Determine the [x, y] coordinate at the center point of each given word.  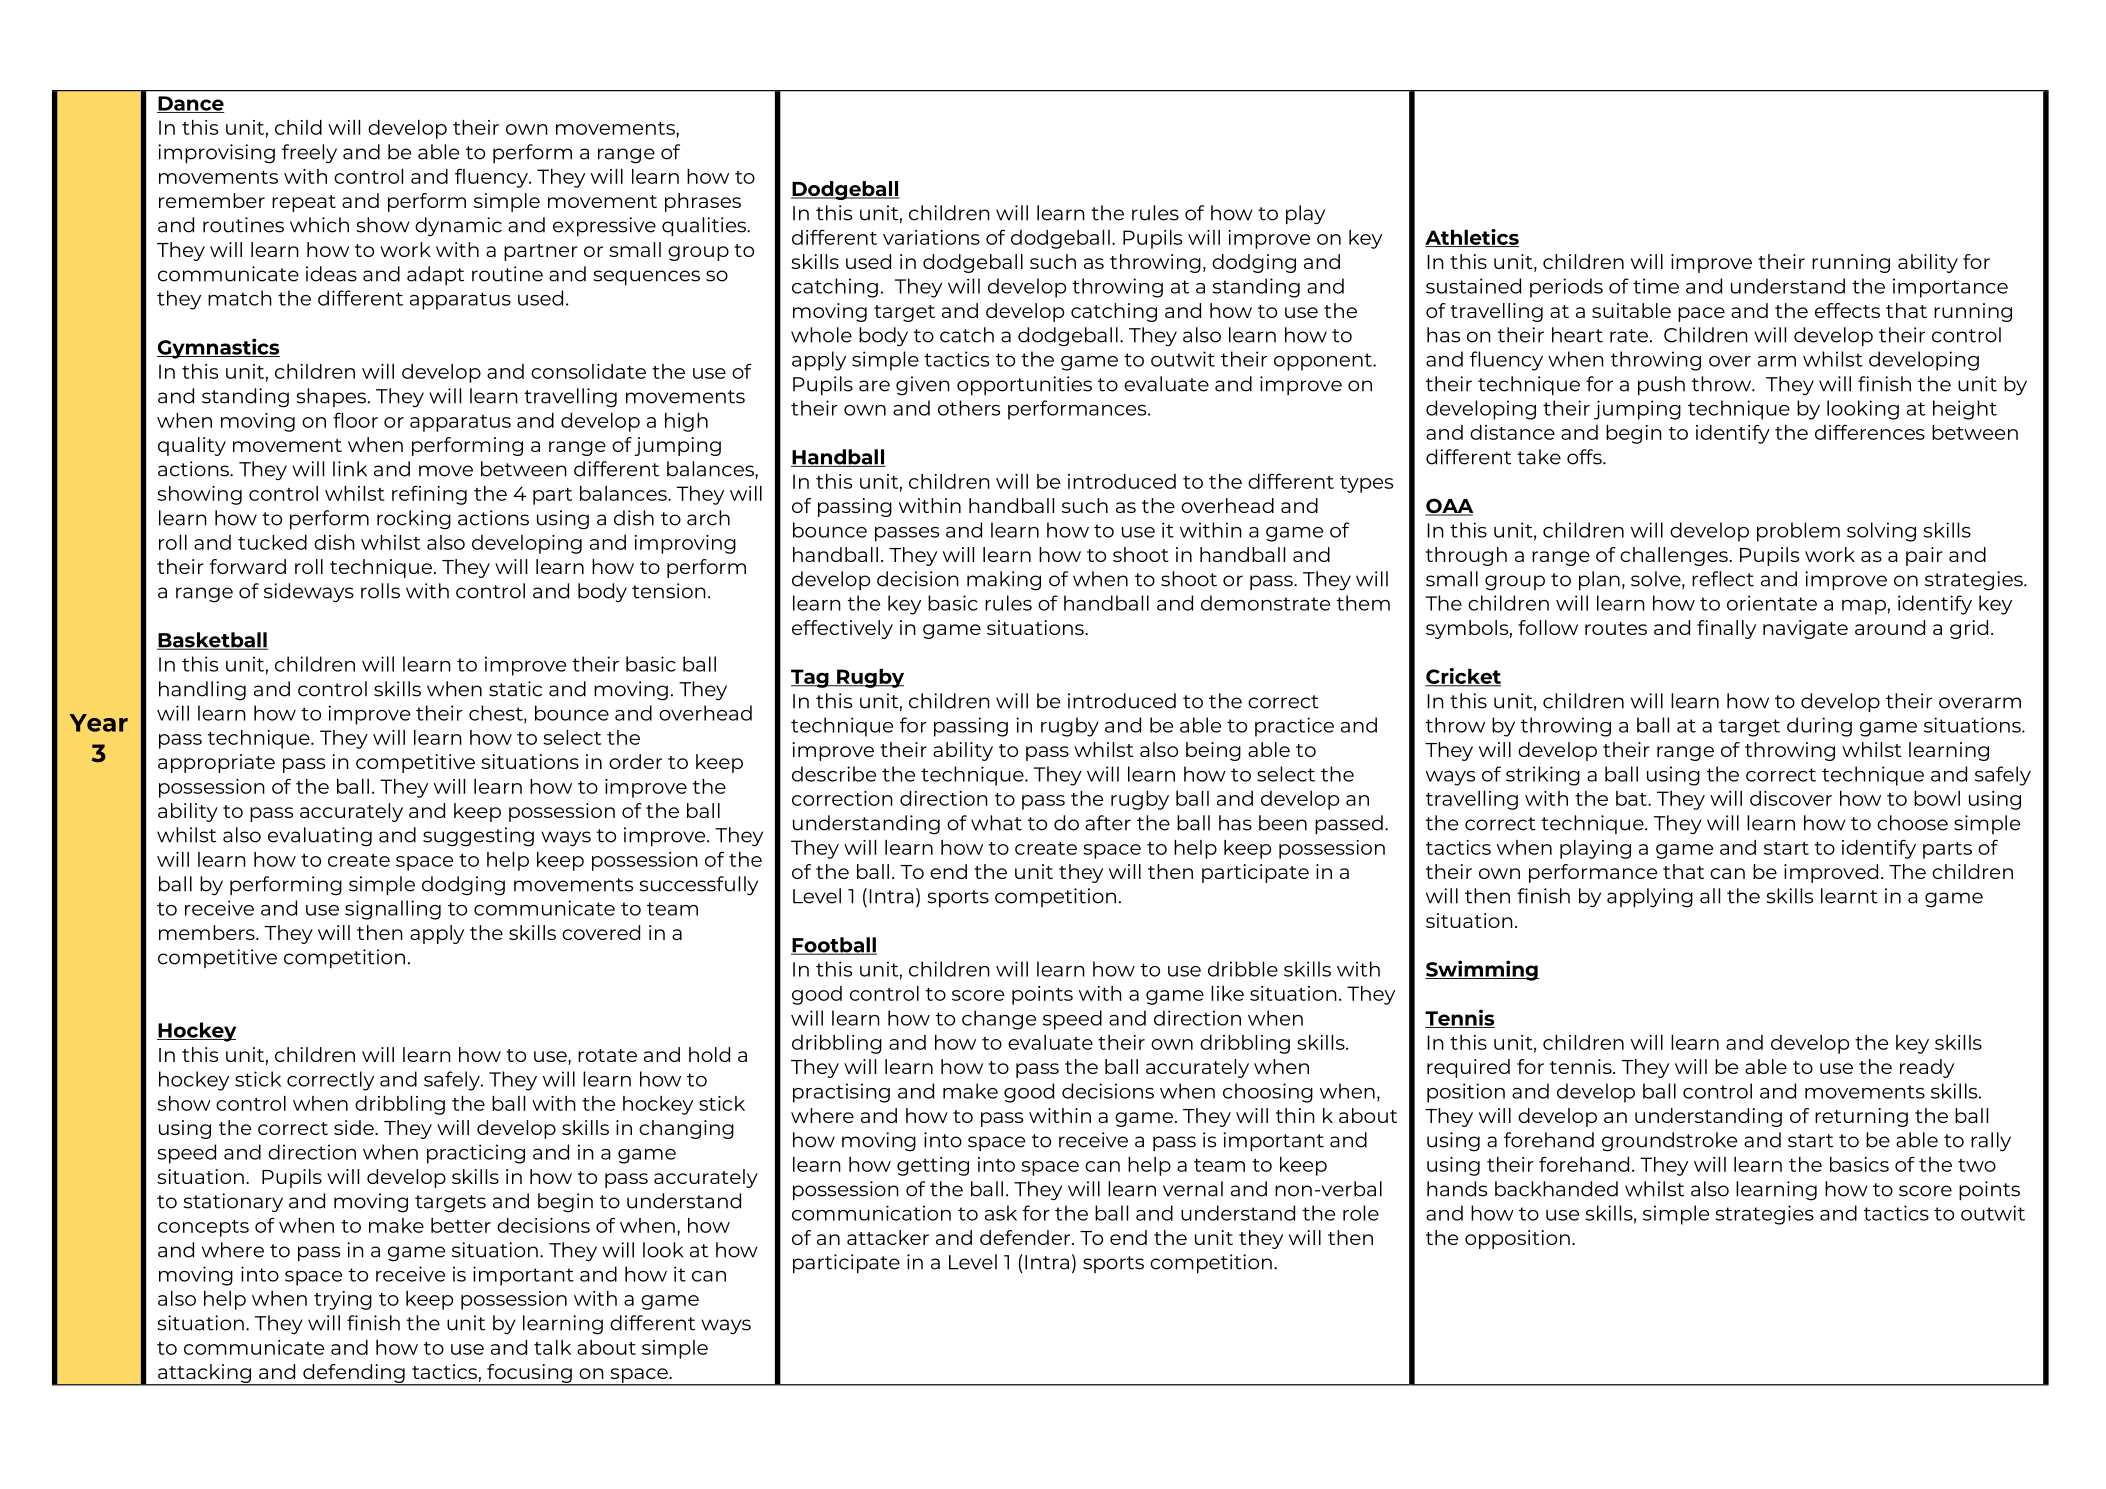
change [999, 1020]
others [969, 408]
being [1213, 751]
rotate [607, 1055]
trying [343, 1300]
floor [355, 420]
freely [309, 154]
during [1819, 727]
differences [1870, 432]
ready [1927, 1068]
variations [931, 237]
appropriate [216, 763]
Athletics [1472, 238]
